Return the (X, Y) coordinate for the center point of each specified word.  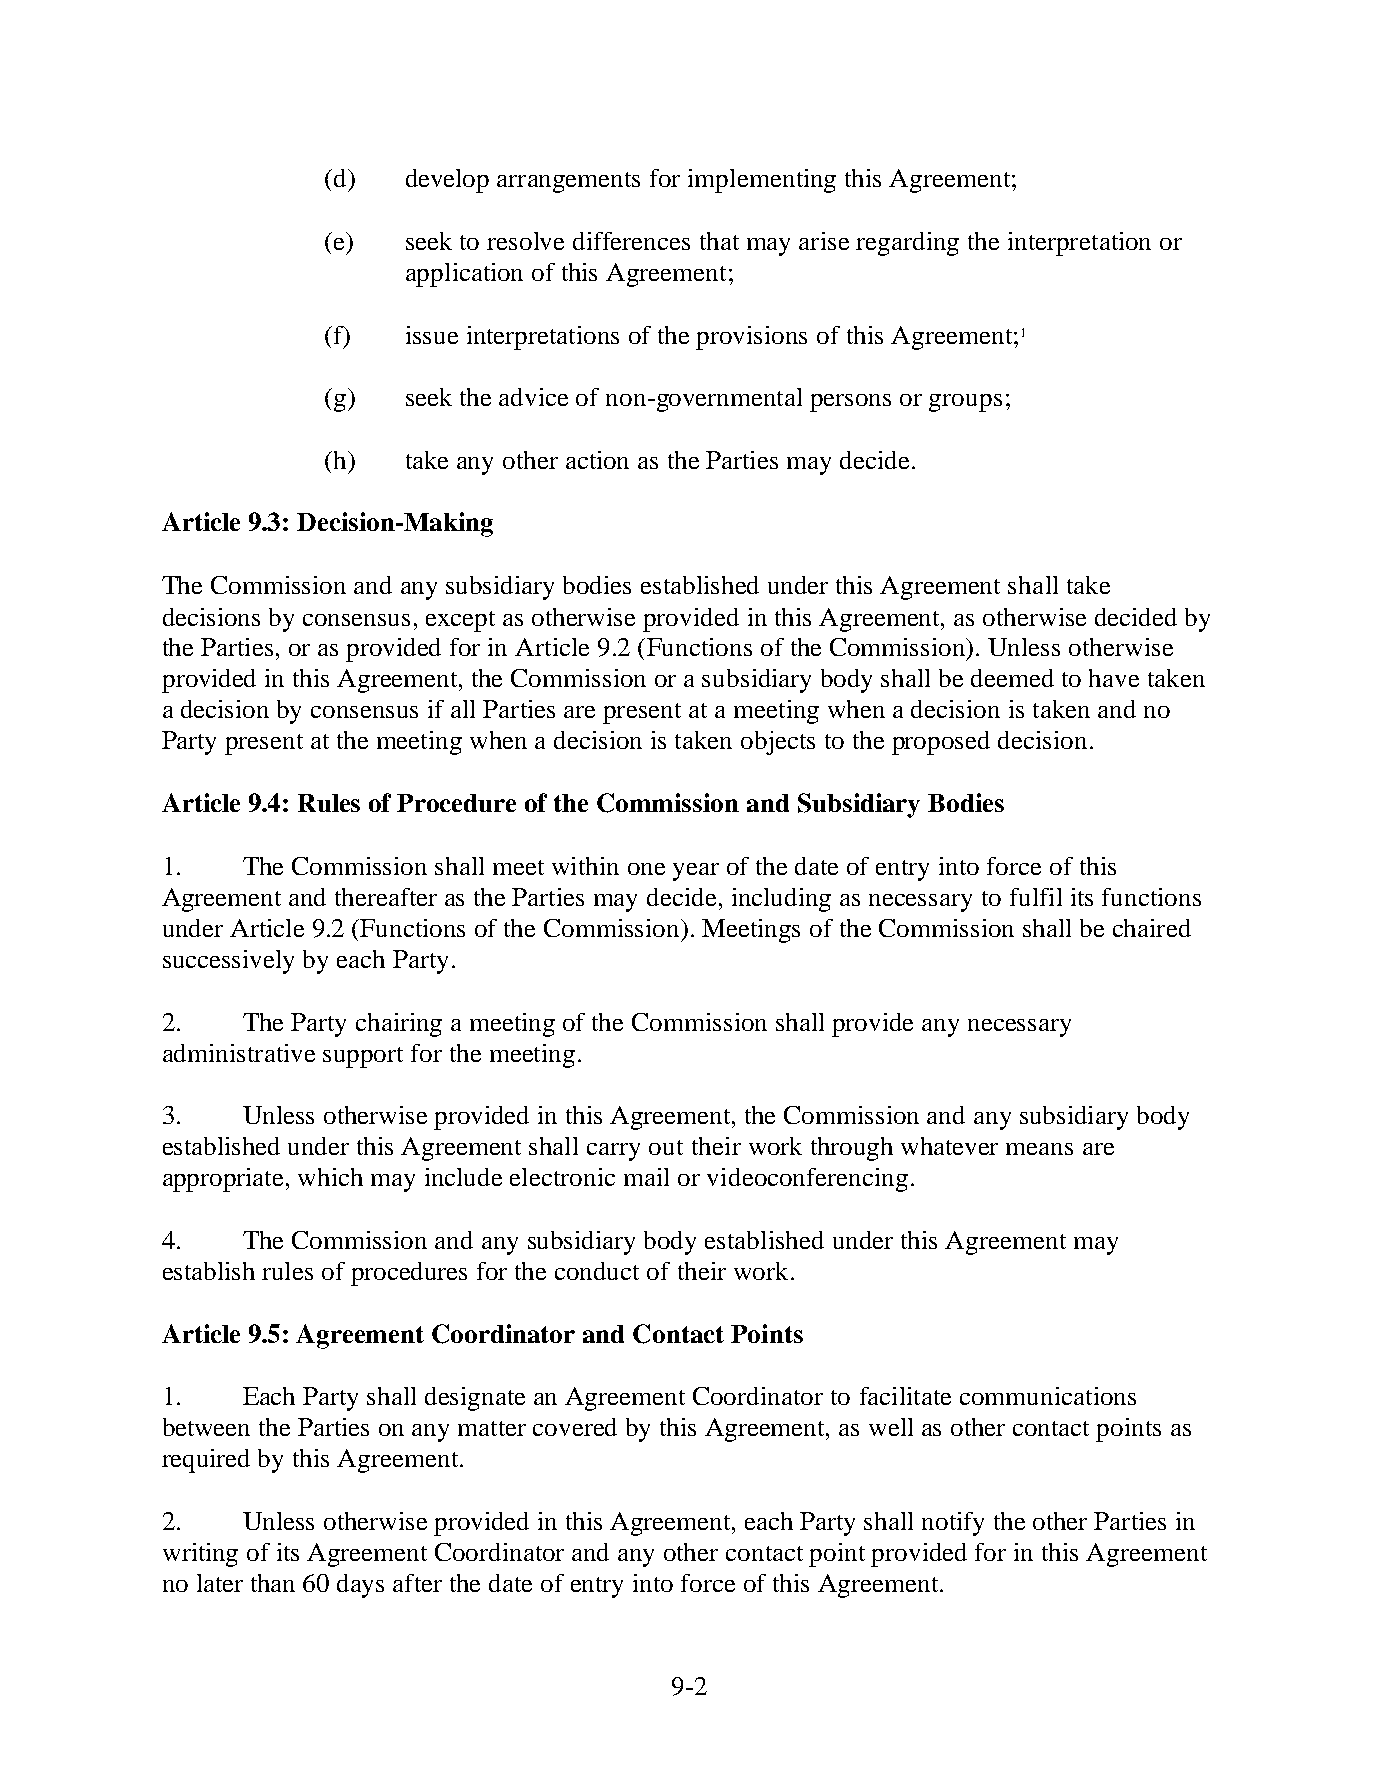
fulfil (1036, 897)
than (273, 1583)
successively (228, 962)
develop (447, 181)
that (719, 241)
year (696, 872)
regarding (907, 244)
